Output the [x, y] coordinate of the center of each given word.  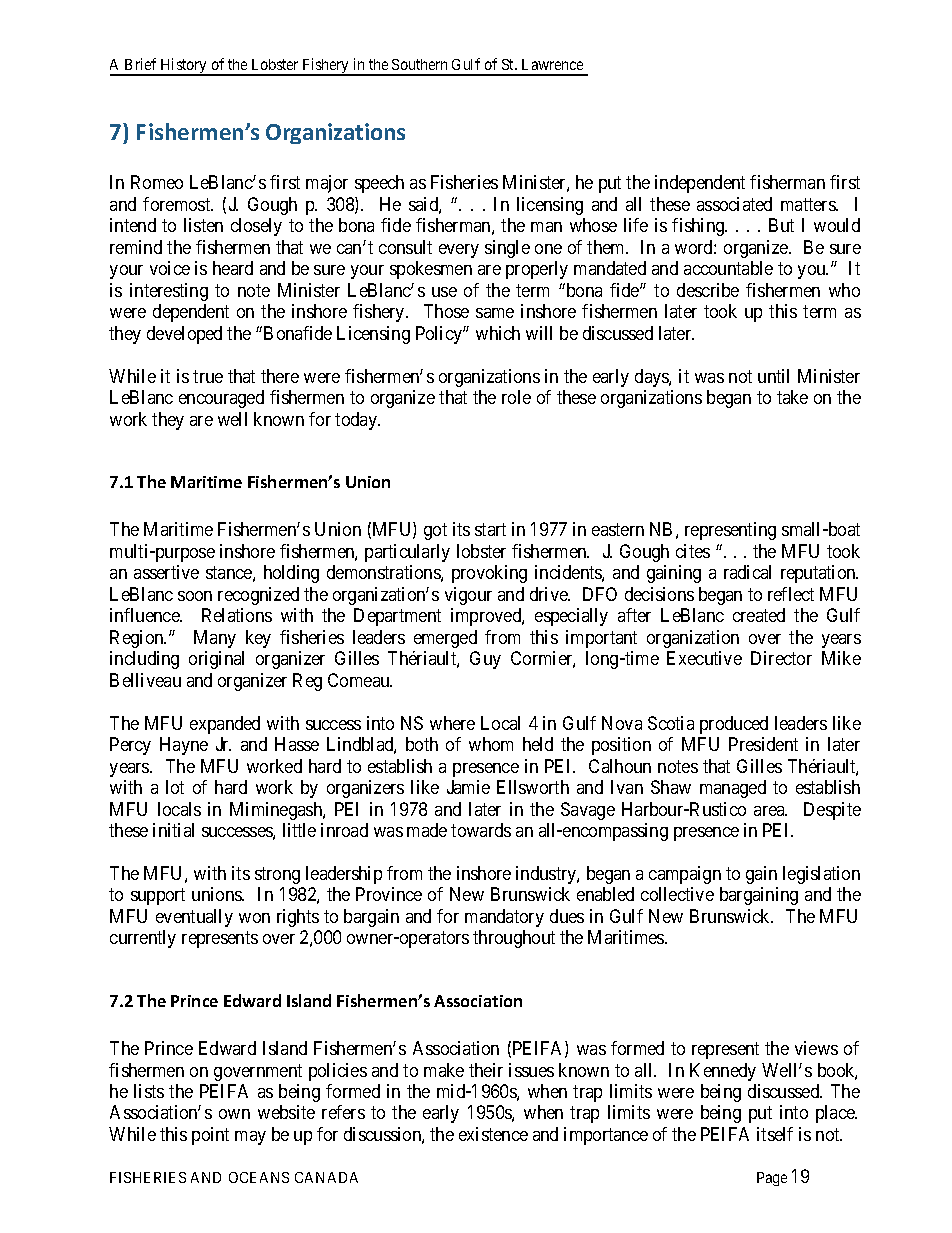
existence [493, 1134]
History [184, 67]
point [210, 1136]
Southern [419, 64]
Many [215, 639]
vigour [468, 596]
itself [775, 1134]
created [759, 615]
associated [734, 204]
